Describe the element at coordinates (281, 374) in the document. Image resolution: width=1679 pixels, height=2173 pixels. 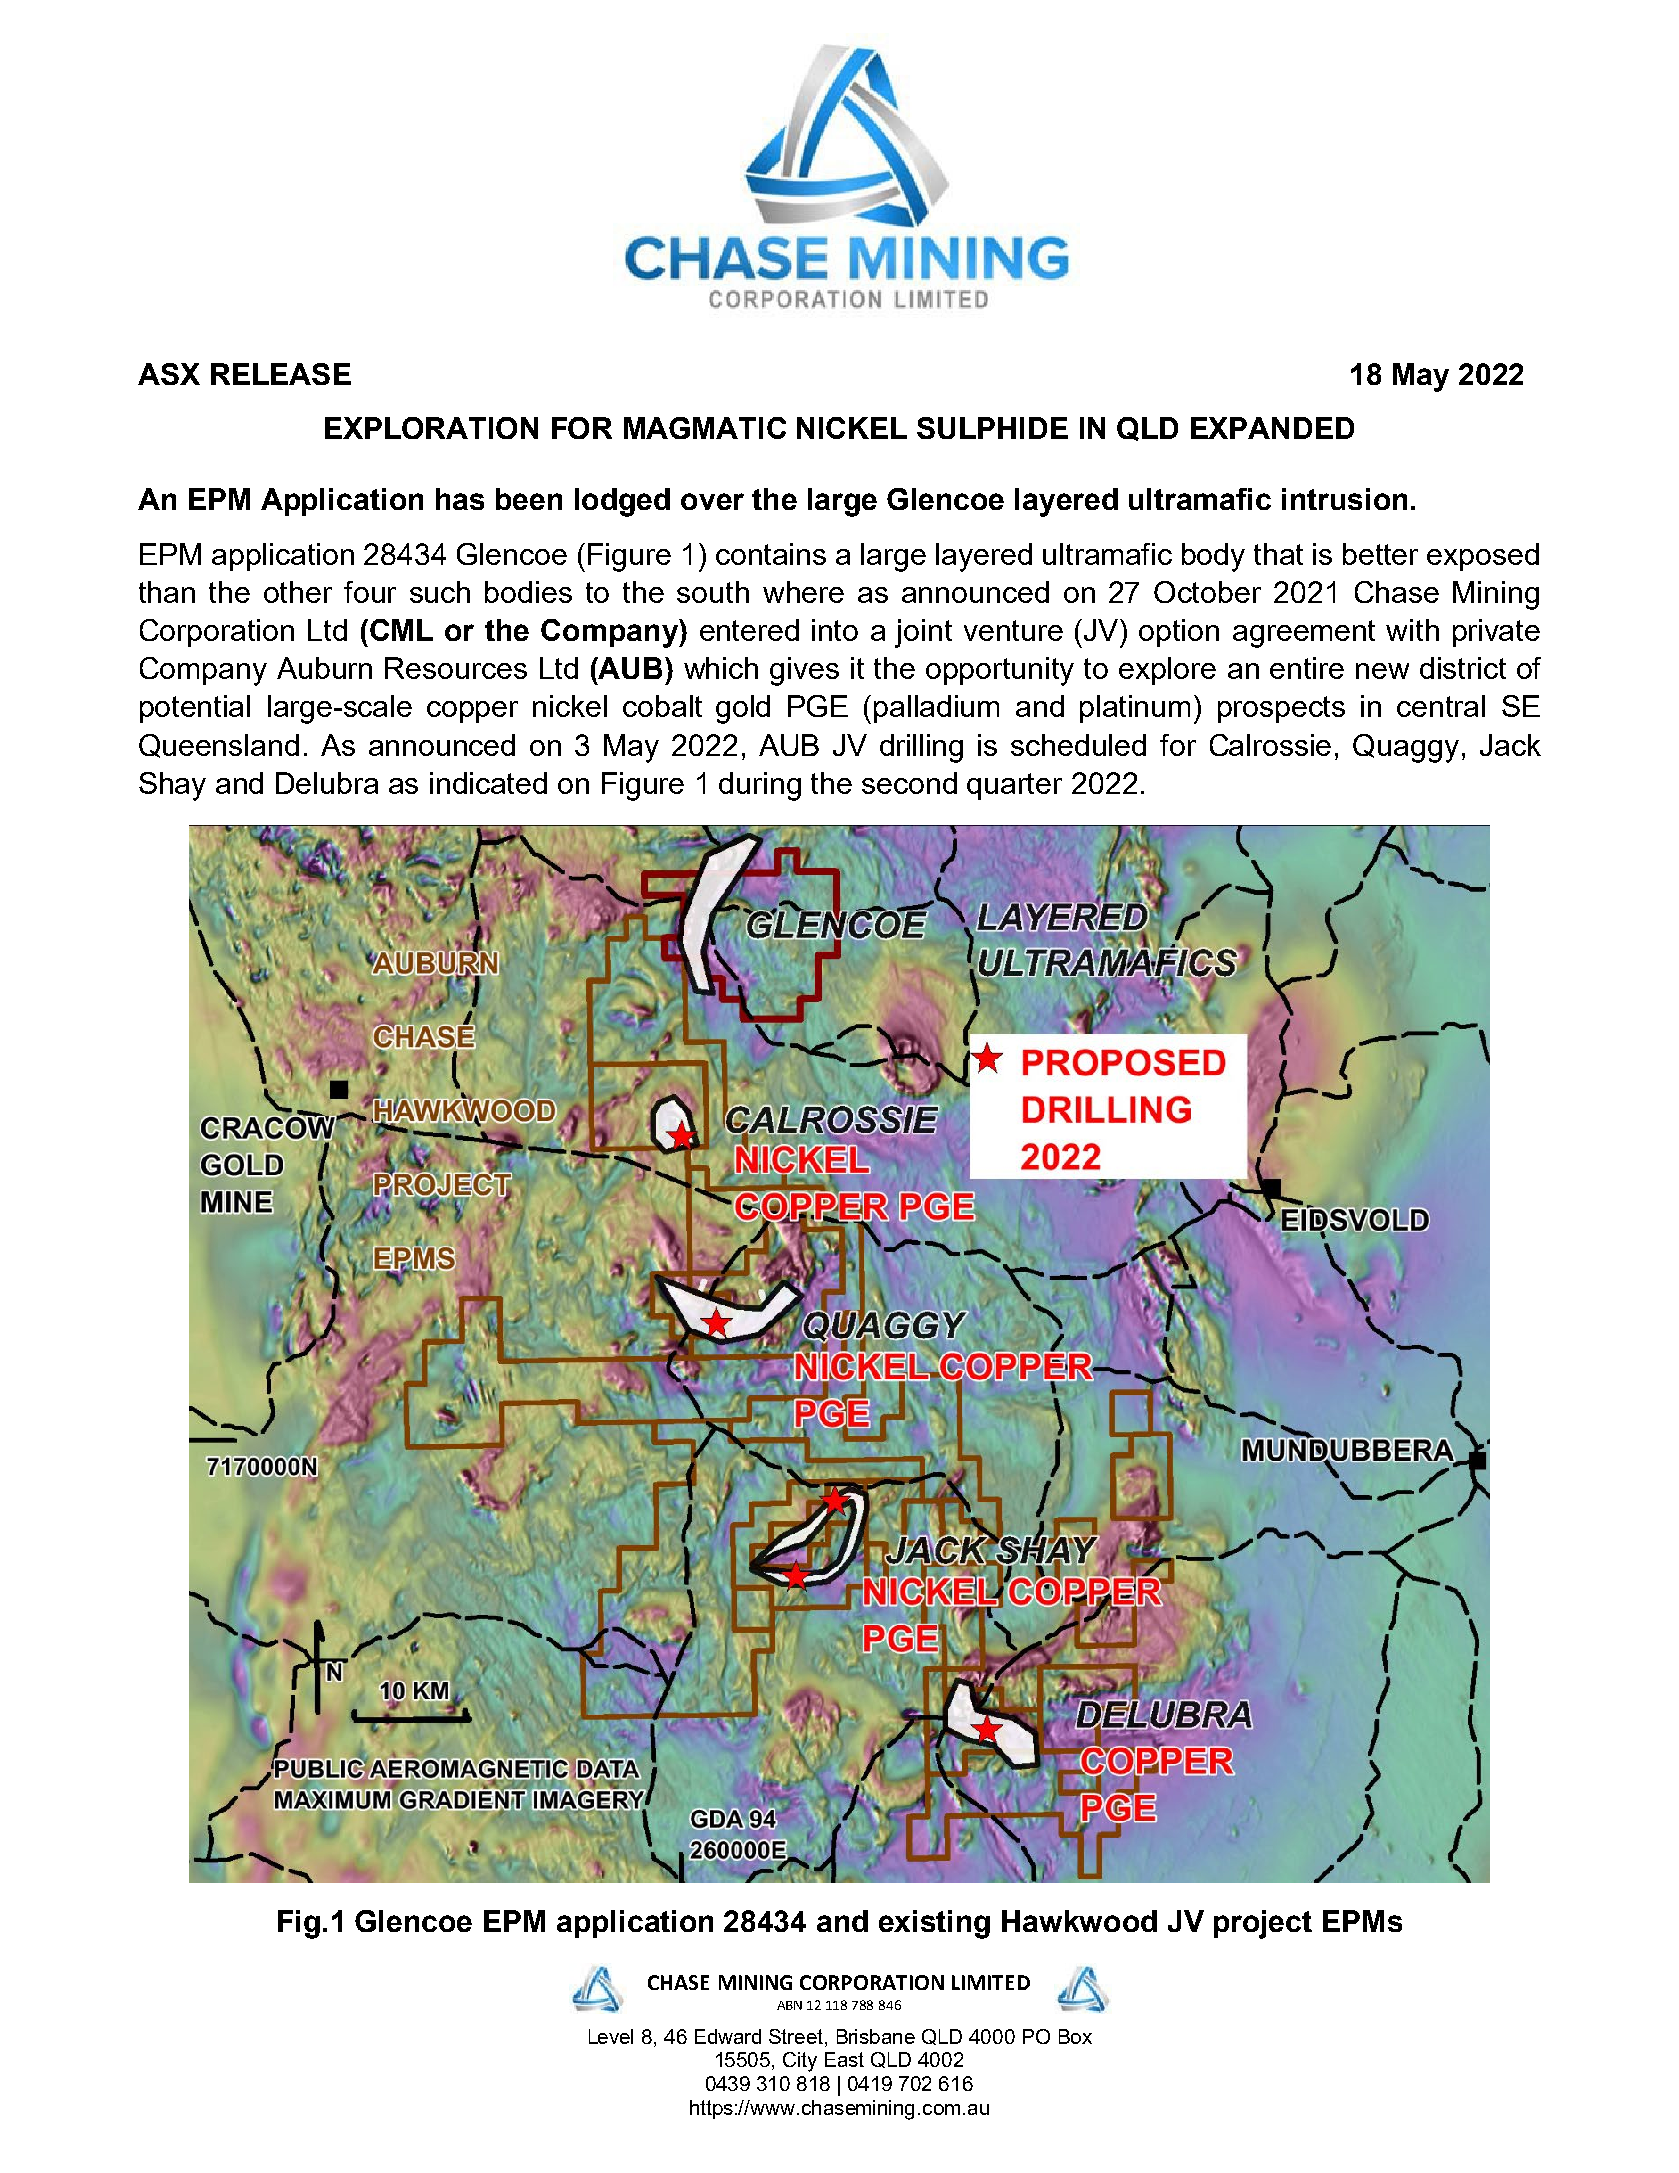
I see `RELEASE` at that location.
